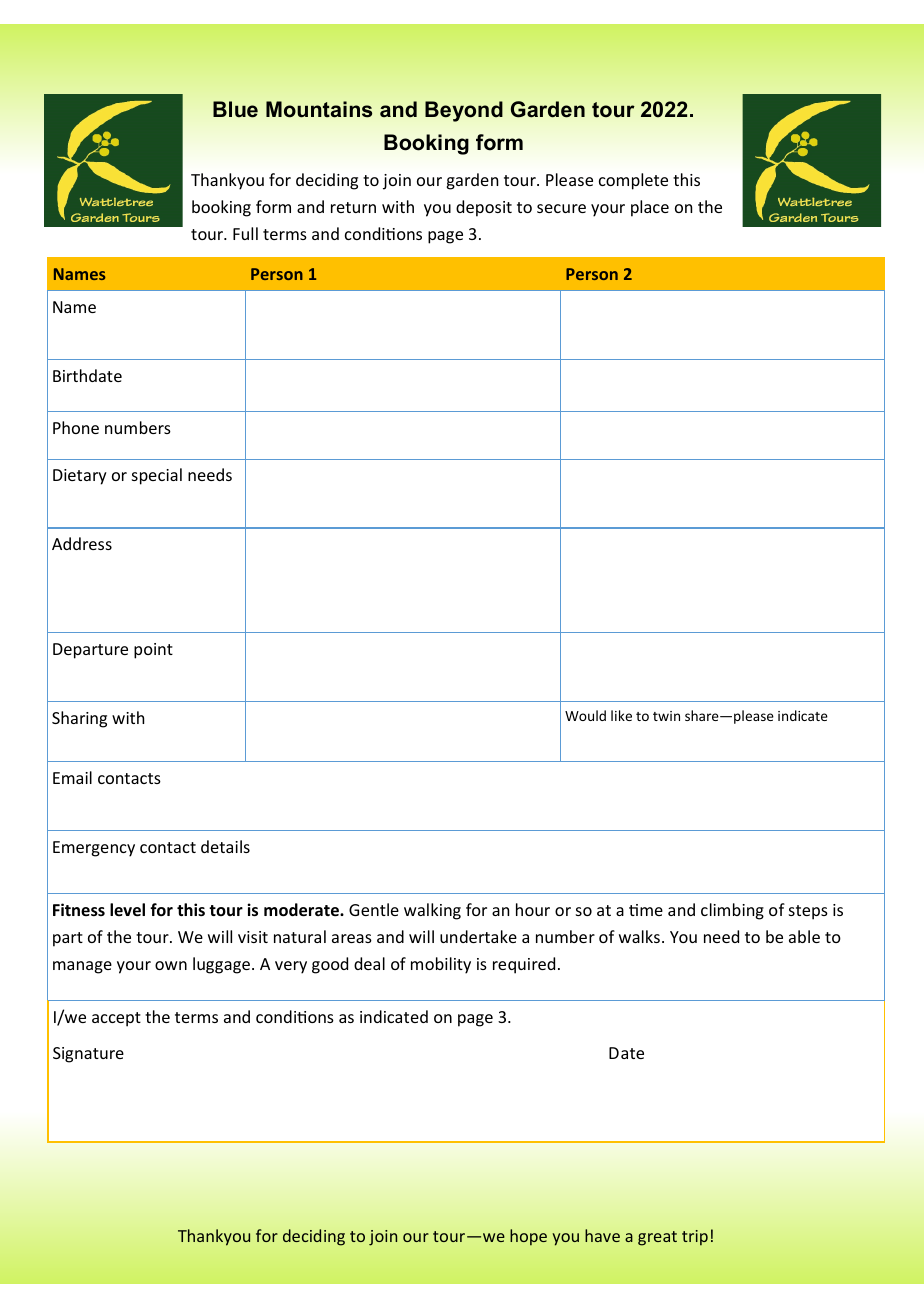  I want to click on complete, so click(633, 181).
